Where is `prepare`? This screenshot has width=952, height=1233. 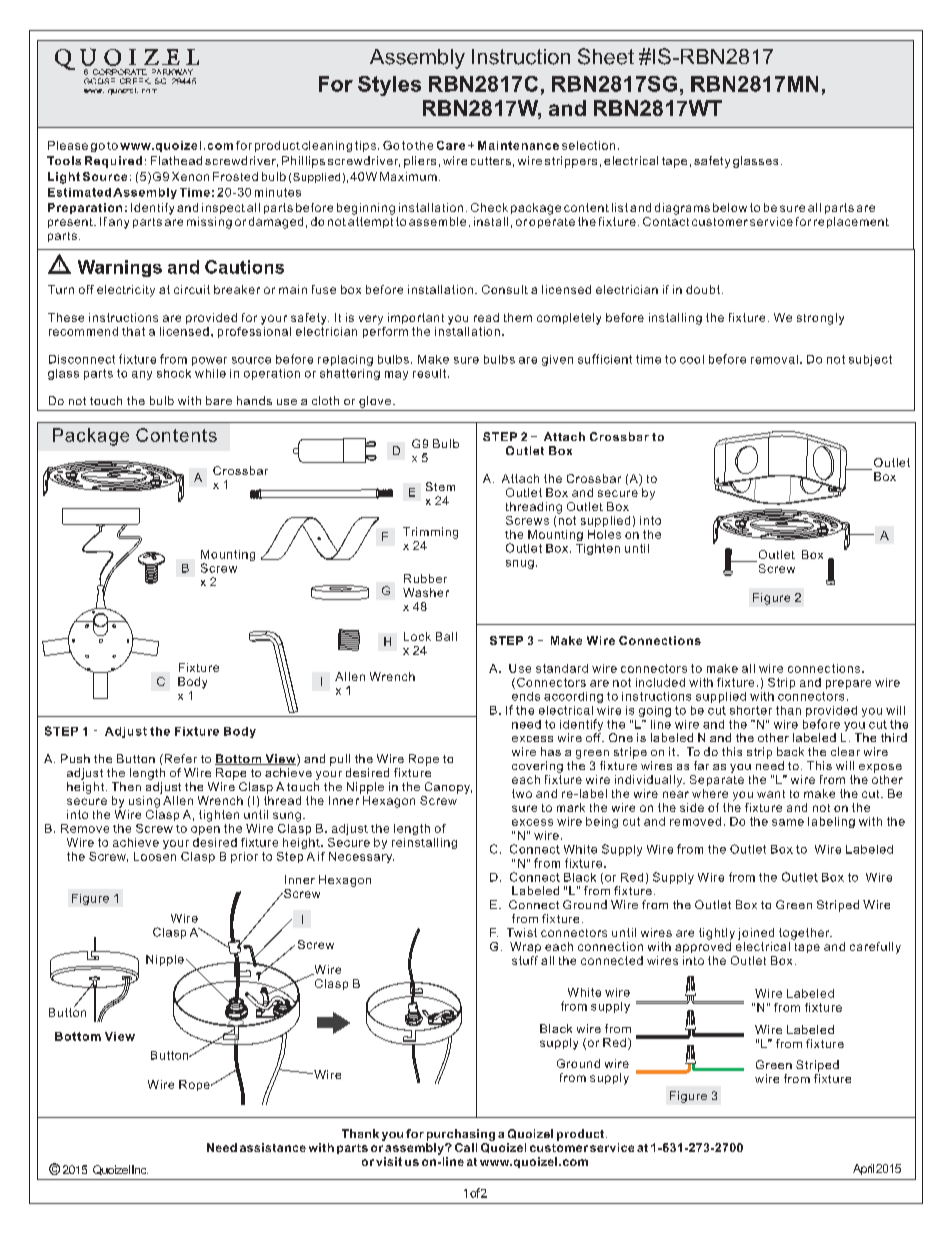
prepare is located at coordinates (848, 684).
